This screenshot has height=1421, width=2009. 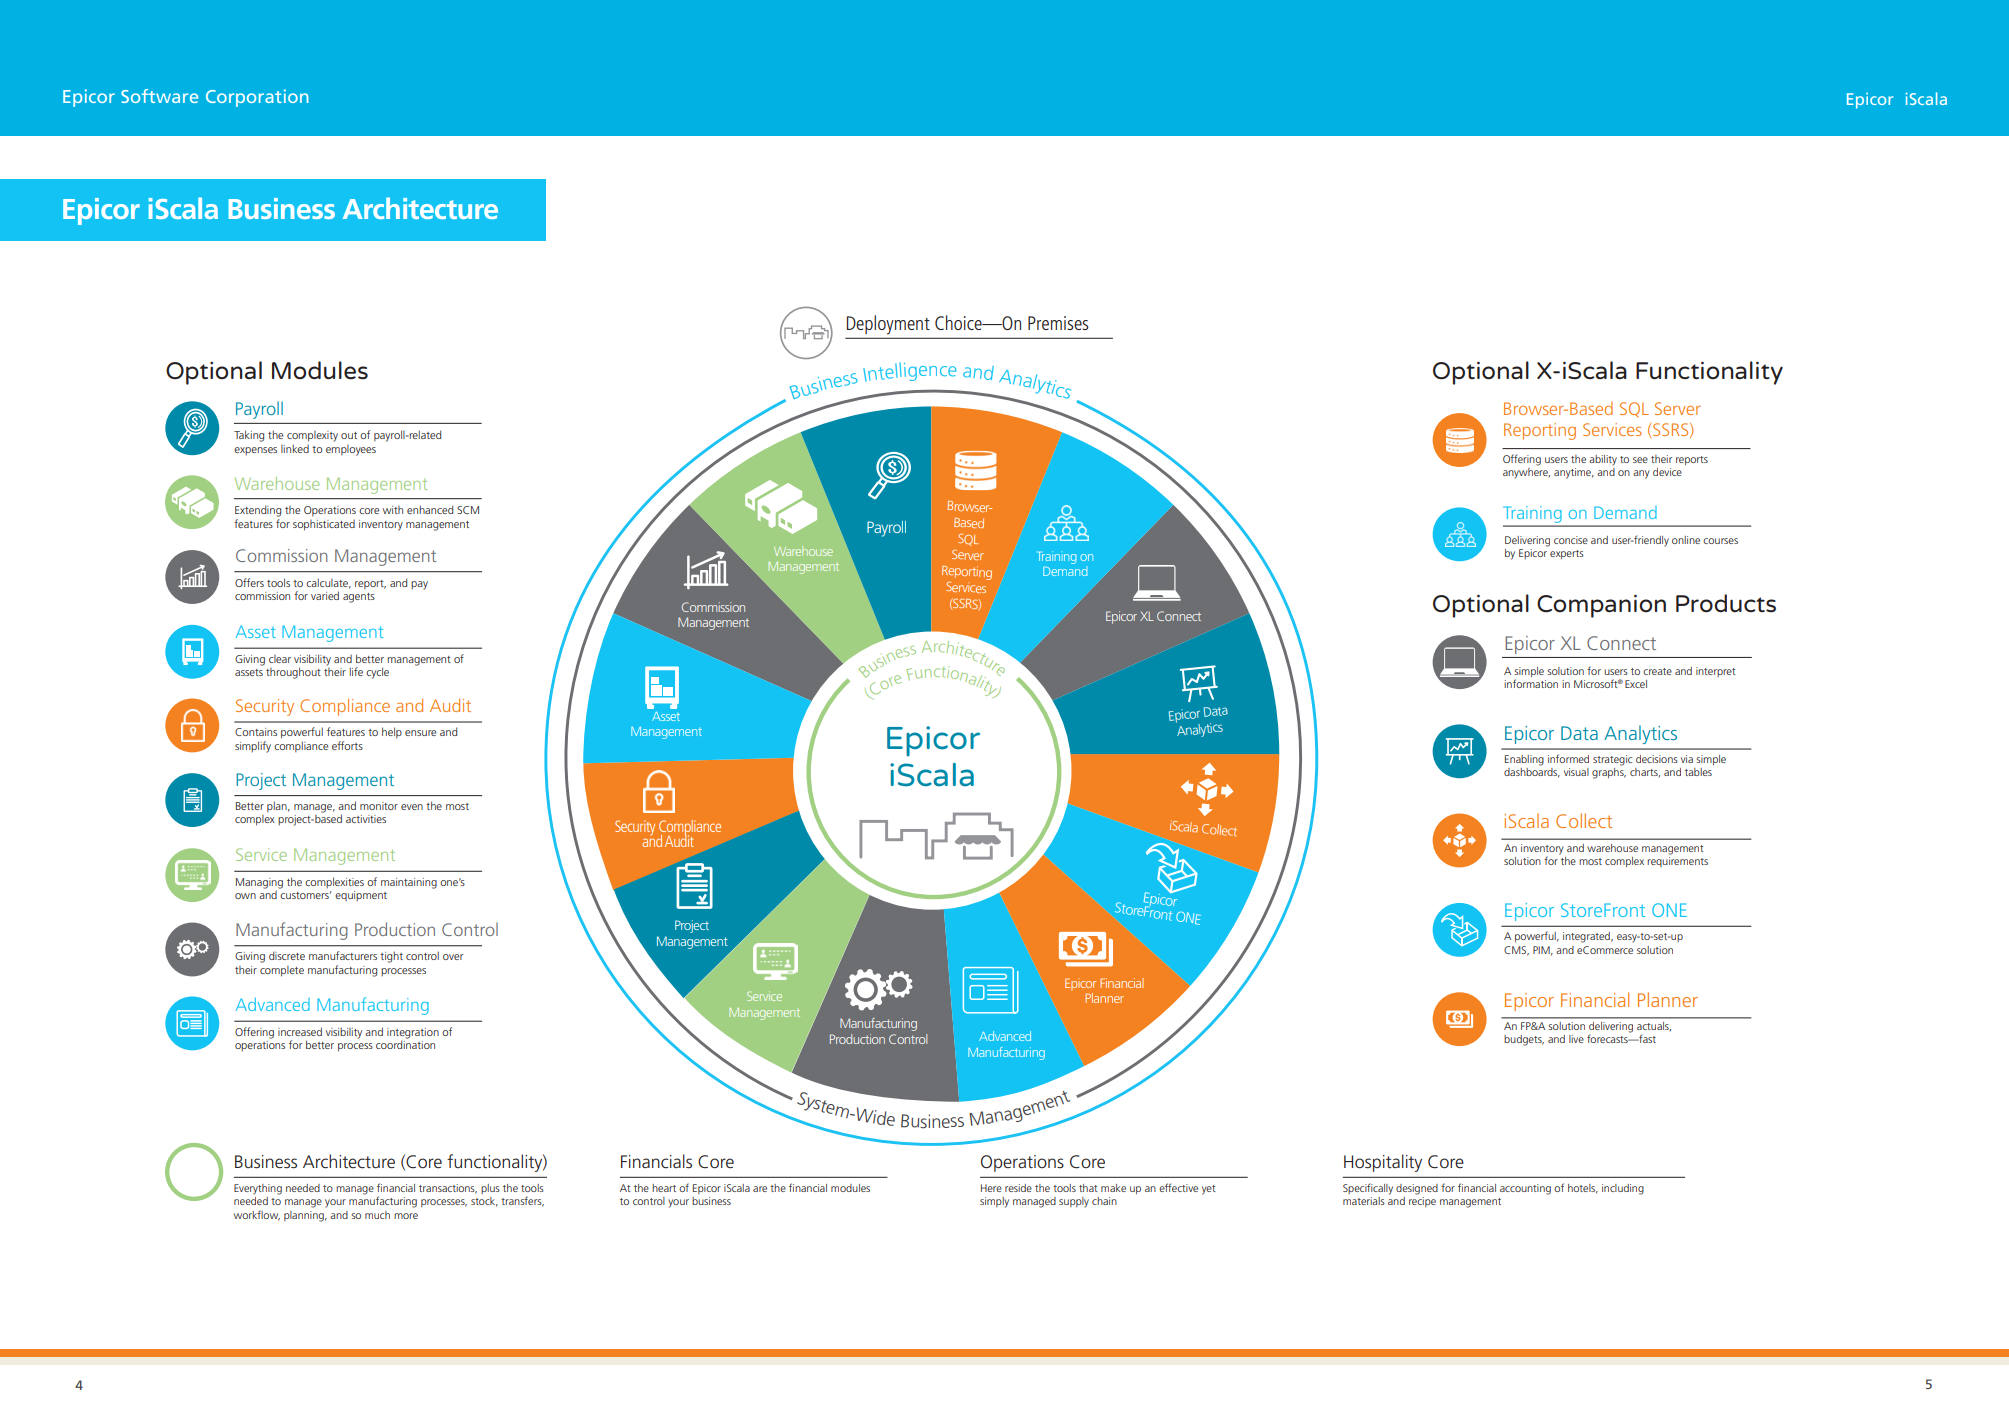 I want to click on plus, so click(x=490, y=1189).
